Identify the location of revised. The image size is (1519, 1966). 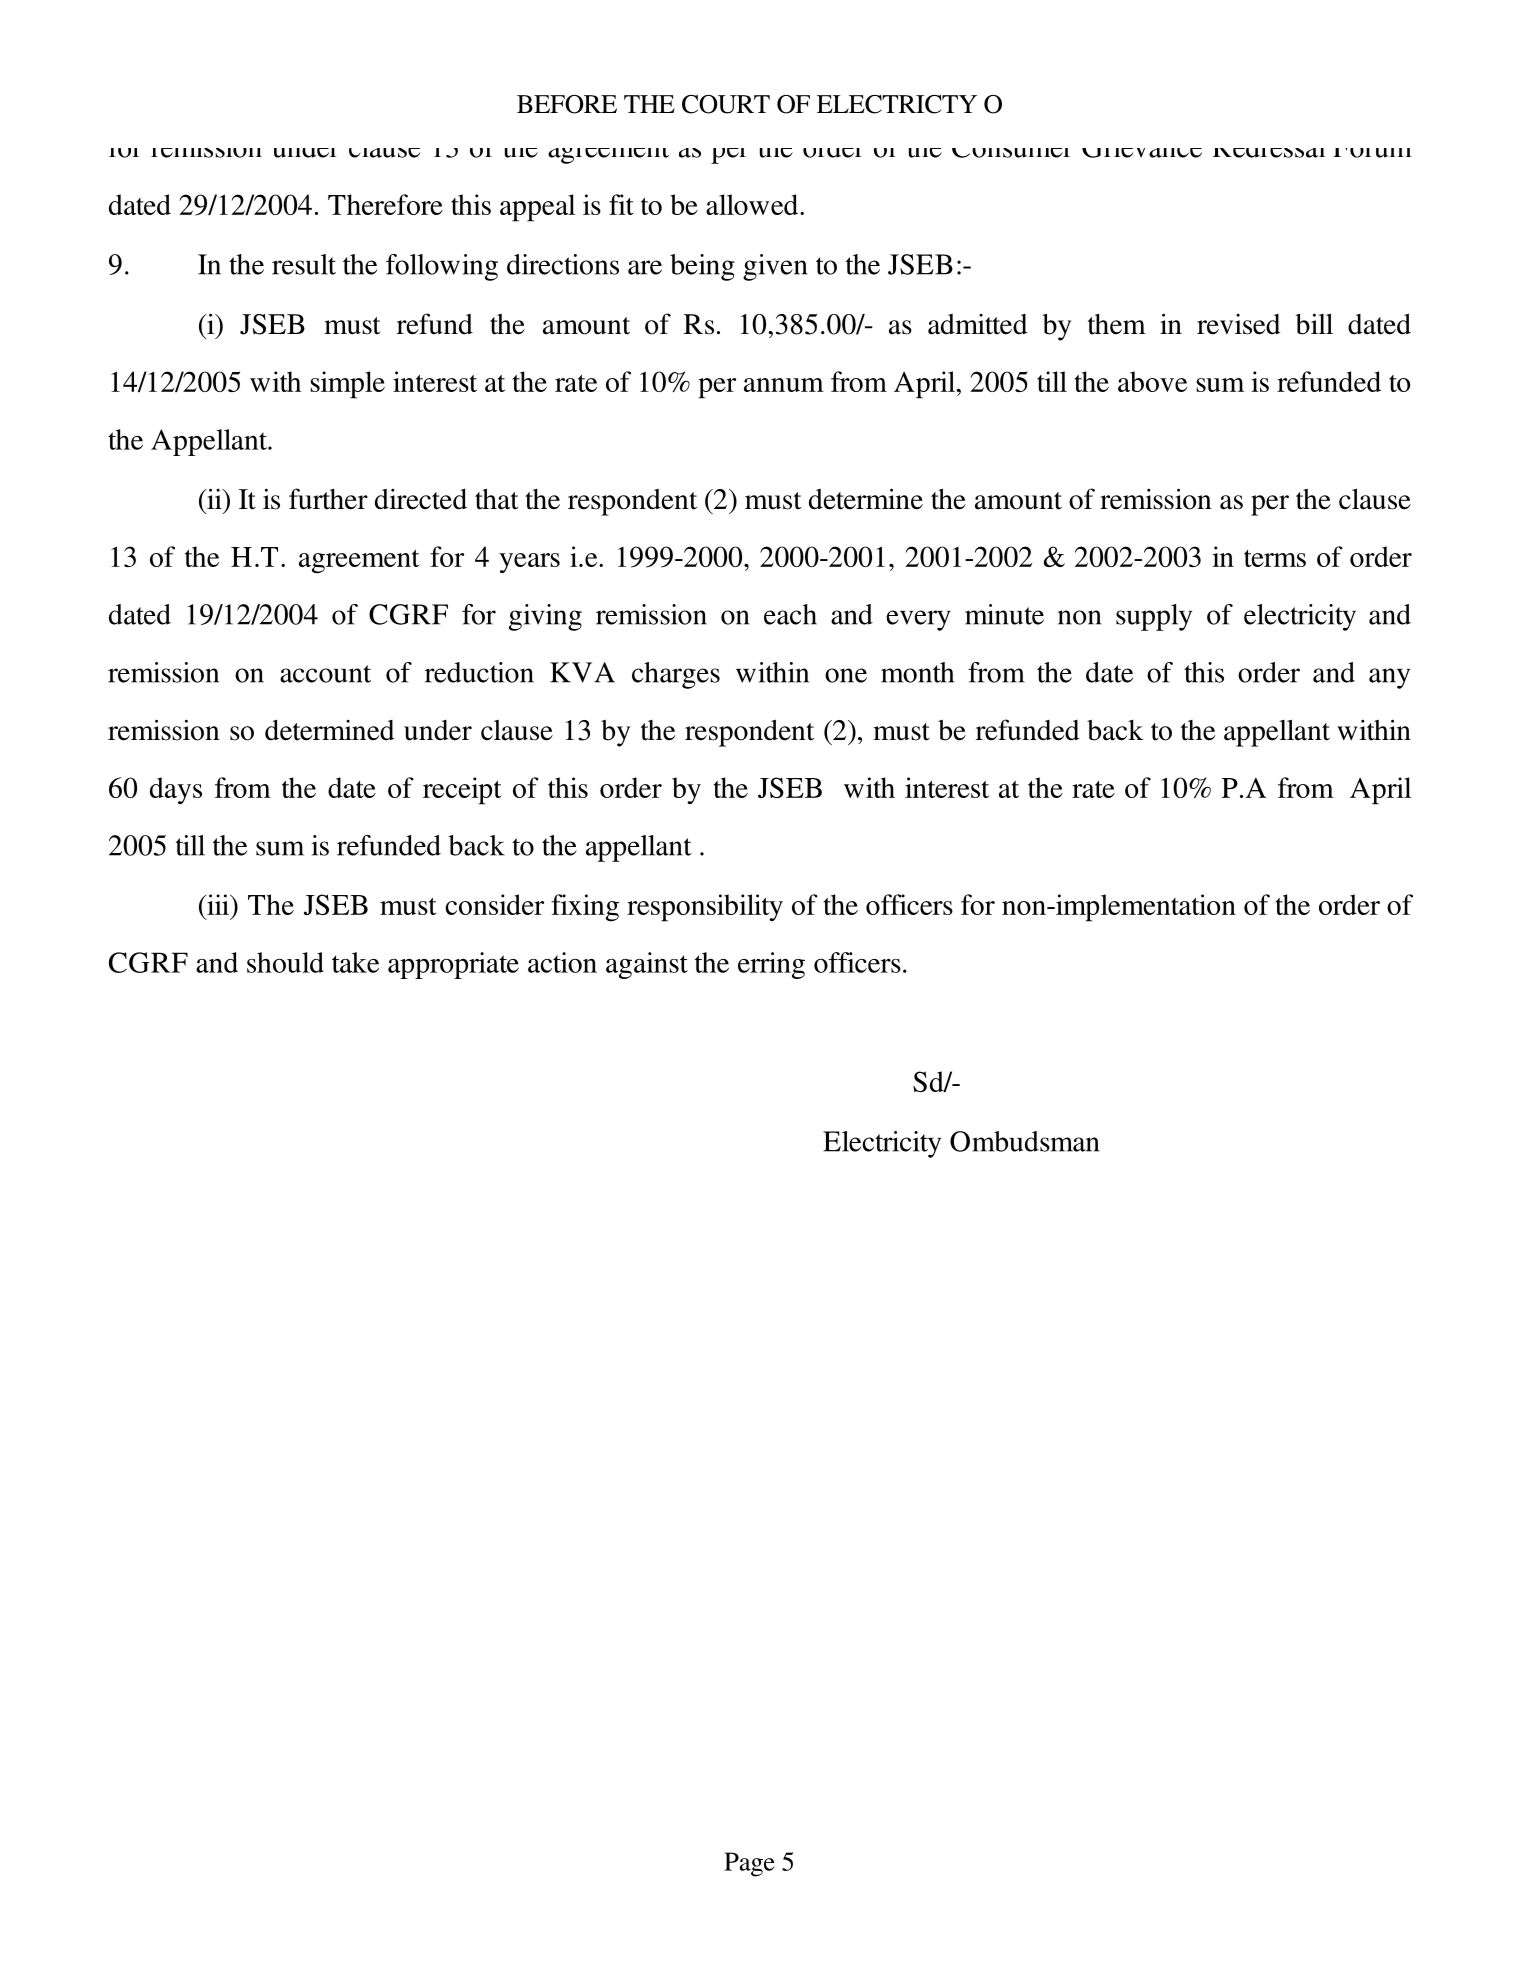
(1238, 324).
